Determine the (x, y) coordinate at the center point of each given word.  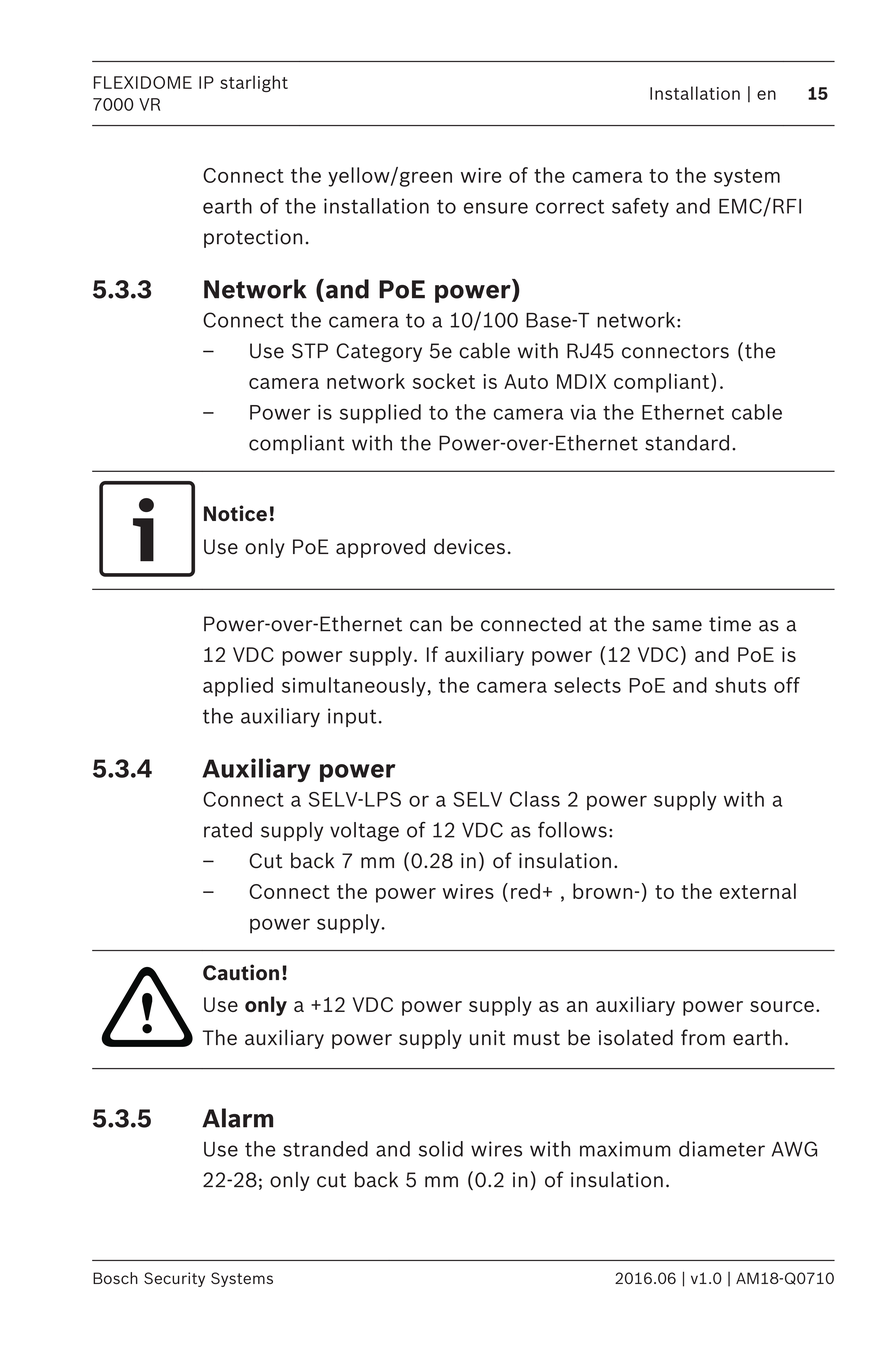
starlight (254, 83)
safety (640, 208)
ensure (496, 208)
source (782, 1006)
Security (174, 1279)
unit (488, 1038)
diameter (722, 1149)
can (426, 626)
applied (238, 687)
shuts (740, 685)
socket (444, 381)
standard (687, 443)
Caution (241, 972)
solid (441, 1149)
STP (310, 351)
